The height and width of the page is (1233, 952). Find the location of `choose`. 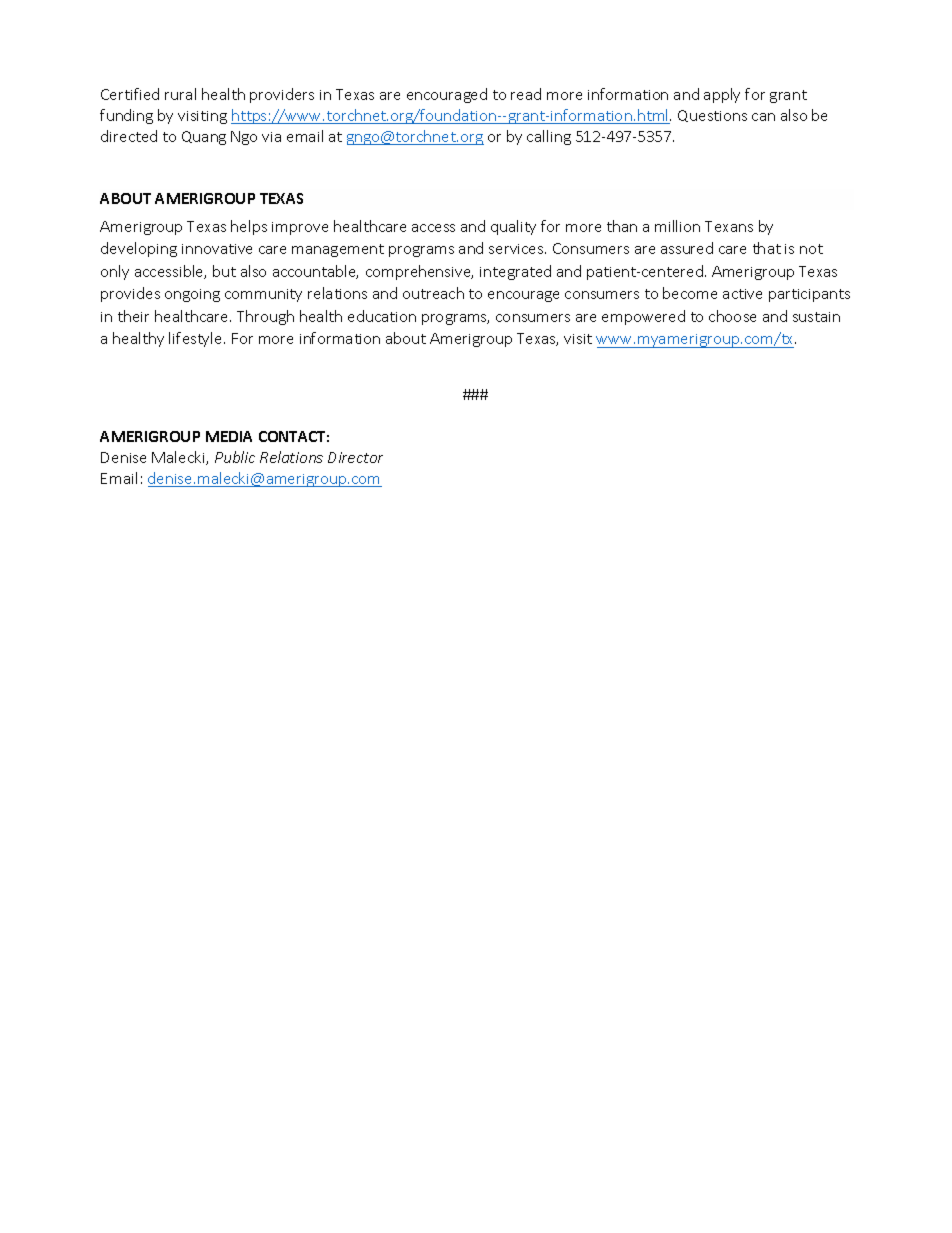

choose is located at coordinates (732, 316).
